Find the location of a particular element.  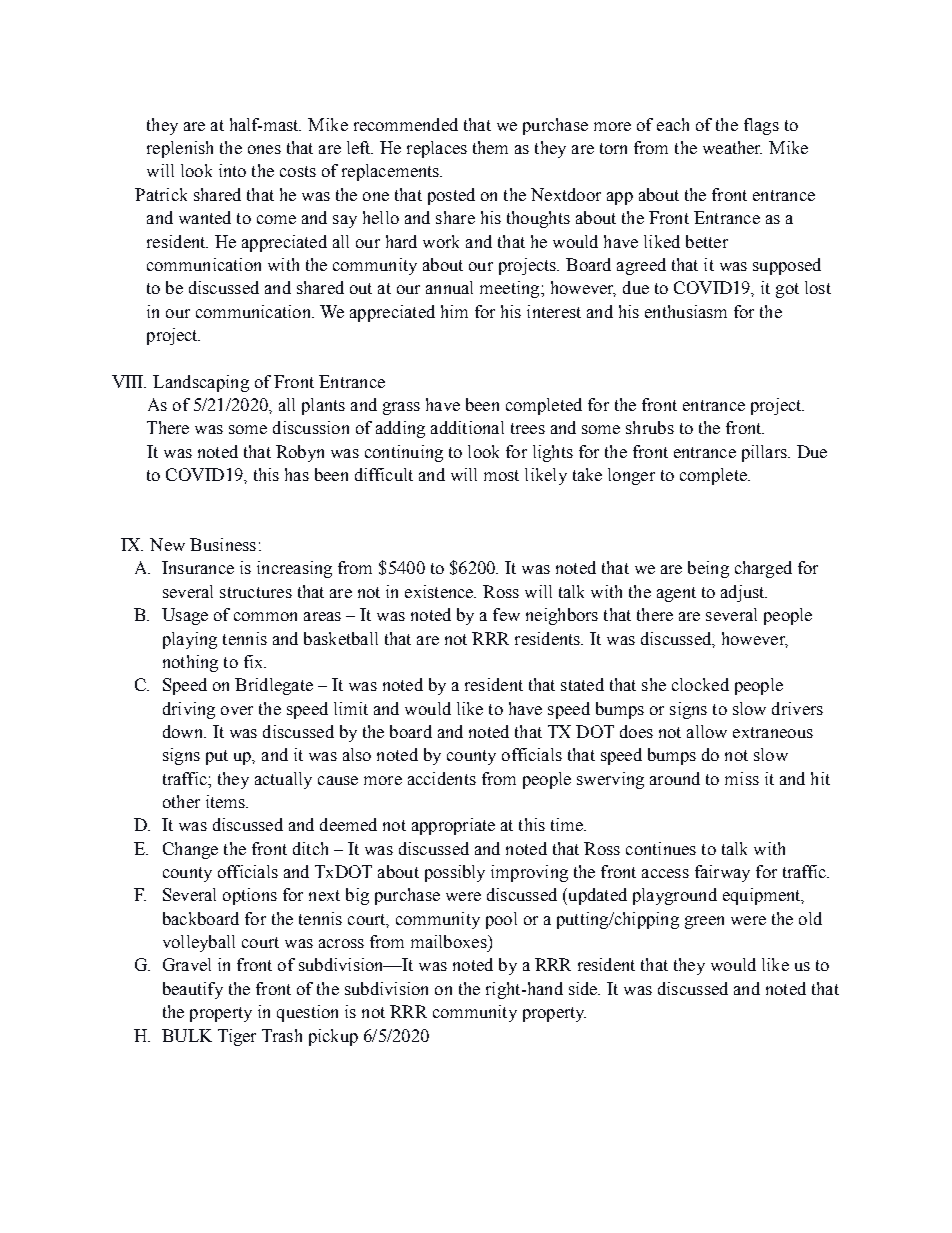

existence is located at coordinates (440, 591).
